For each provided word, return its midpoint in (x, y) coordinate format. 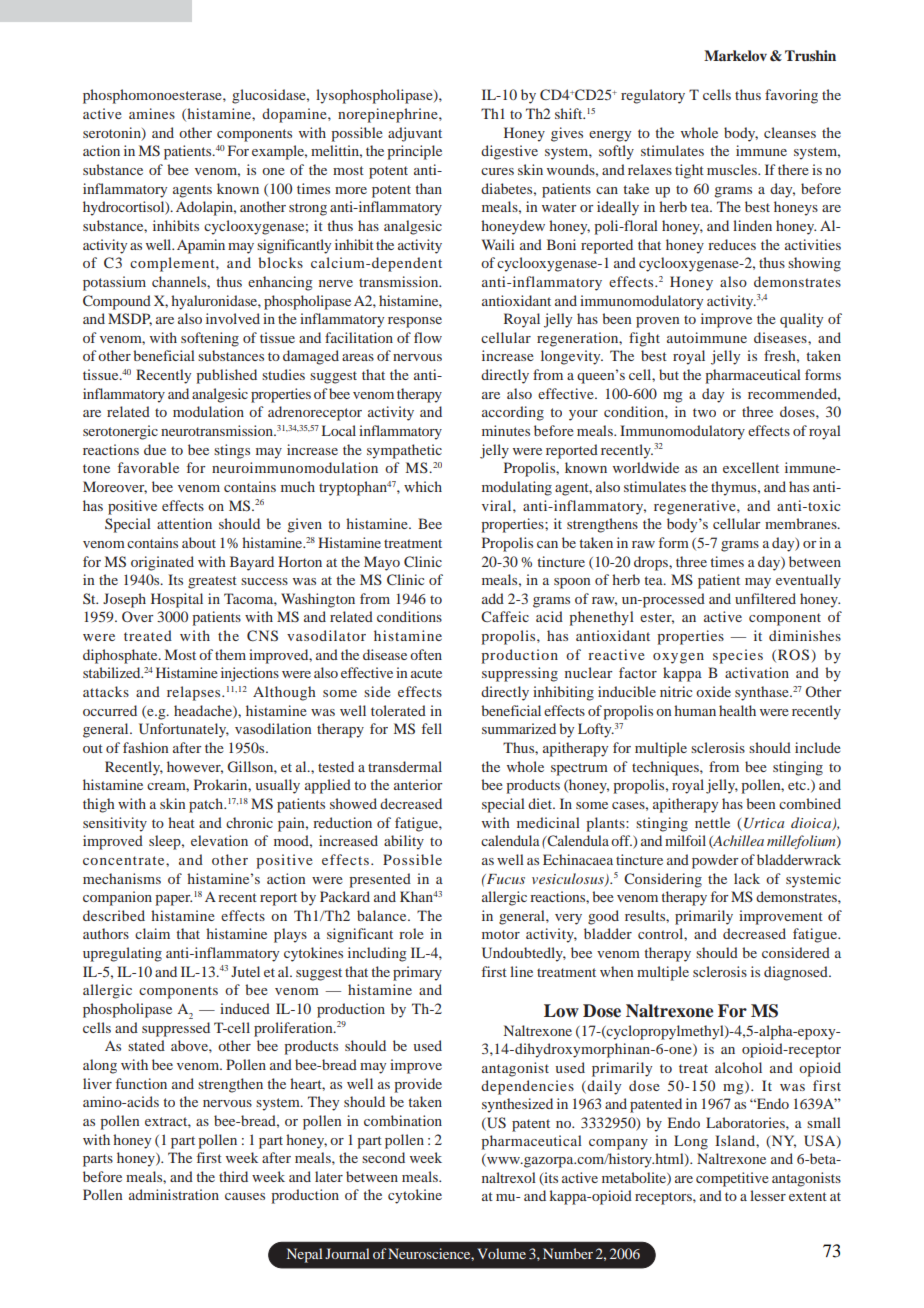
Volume (501, 1253)
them (230, 654)
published (226, 376)
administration (174, 1194)
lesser (768, 1195)
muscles (733, 169)
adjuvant (415, 134)
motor (501, 934)
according (513, 413)
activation (757, 672)
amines (152, 113)
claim (152, 933)
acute (426, 673)
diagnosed (797, 973)
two (704, 412)
